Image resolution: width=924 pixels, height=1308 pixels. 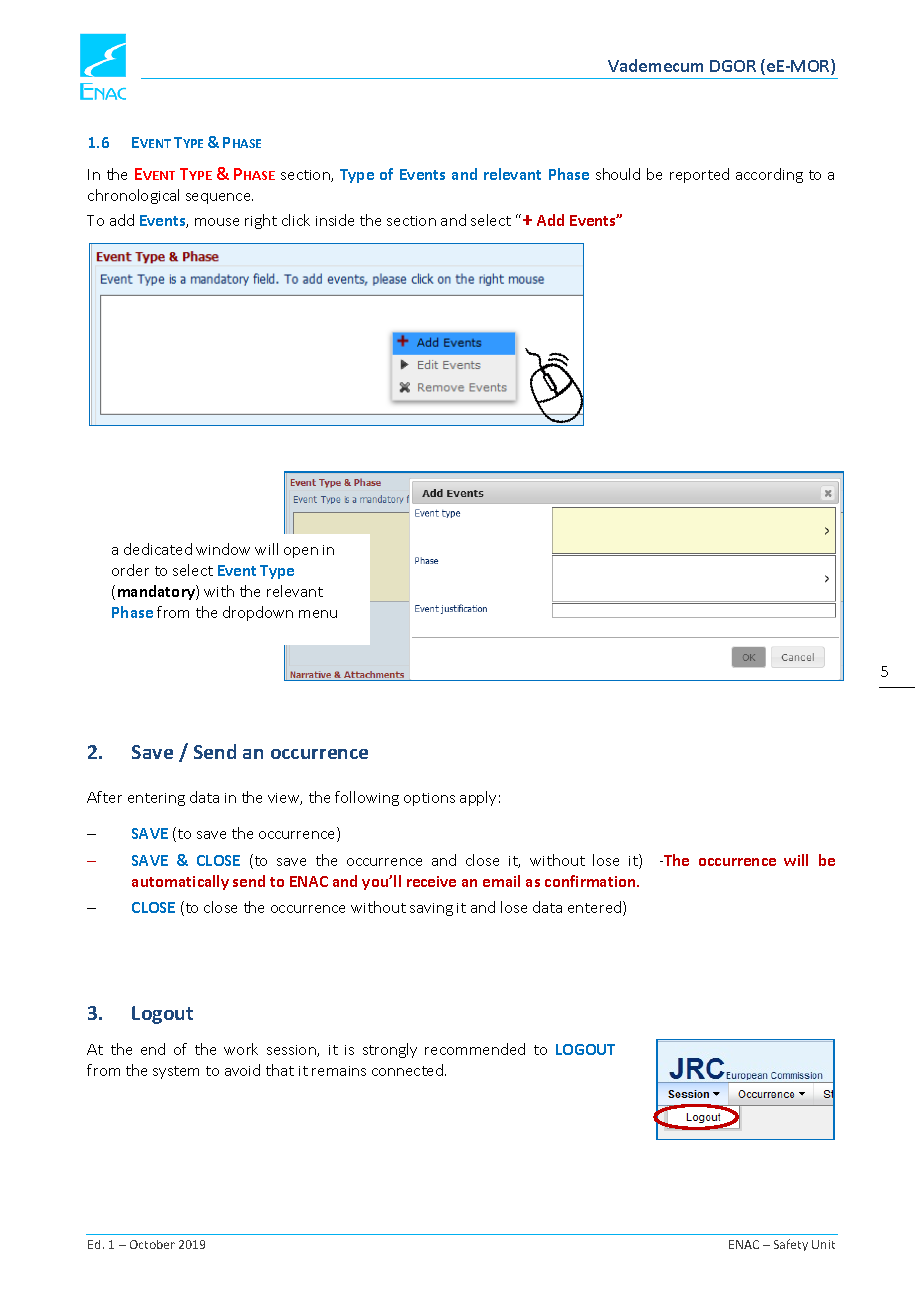 What do you see at coordinates (301, 552) in the document?
I see `open` at bounding box center [301, 552].
